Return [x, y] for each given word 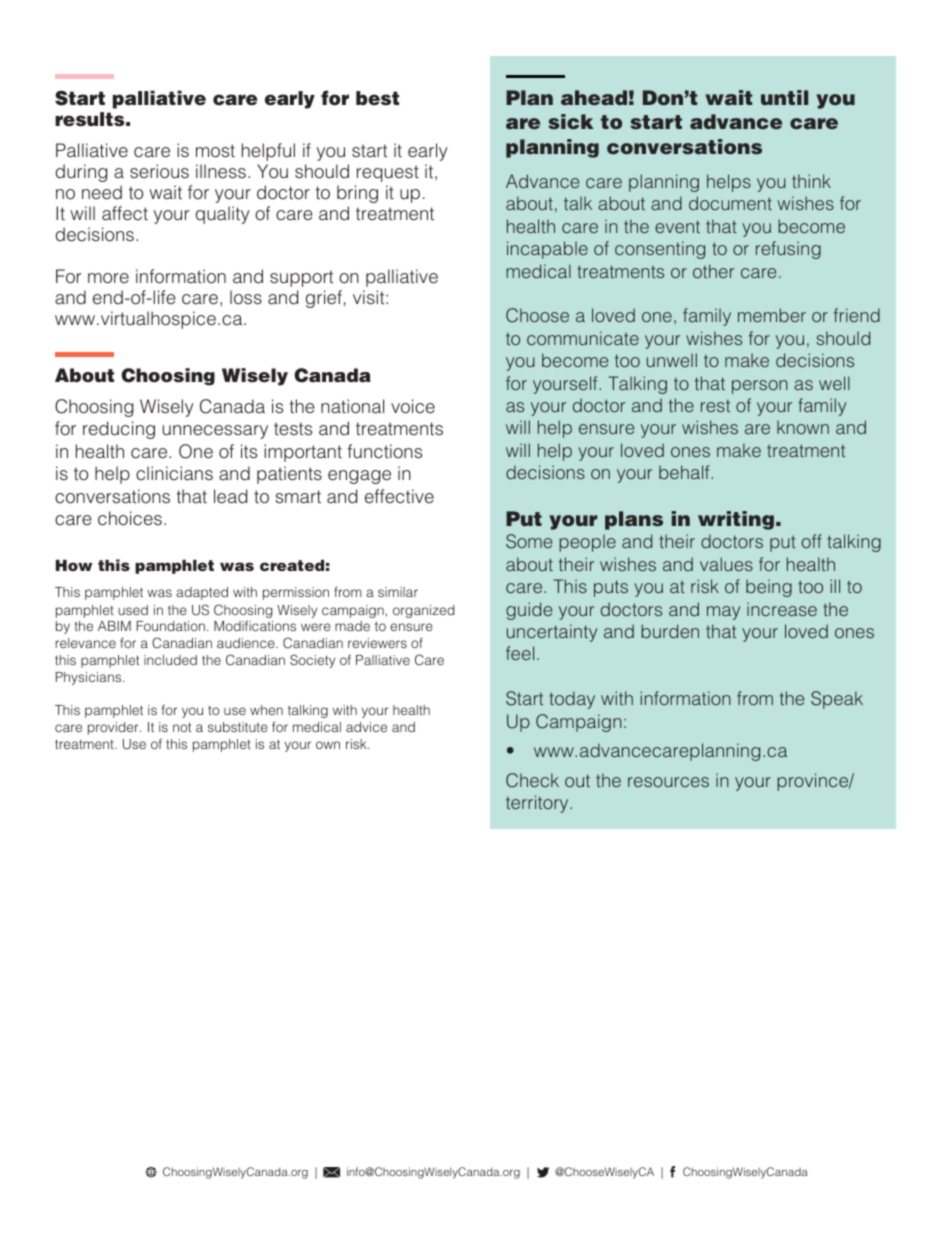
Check [532, 780]
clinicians [174, 473]
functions [384, 451]
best [377, 98]
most [215, 151]
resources [668, 782]
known [803, 427]
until [784, 97]
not [182, 727]
